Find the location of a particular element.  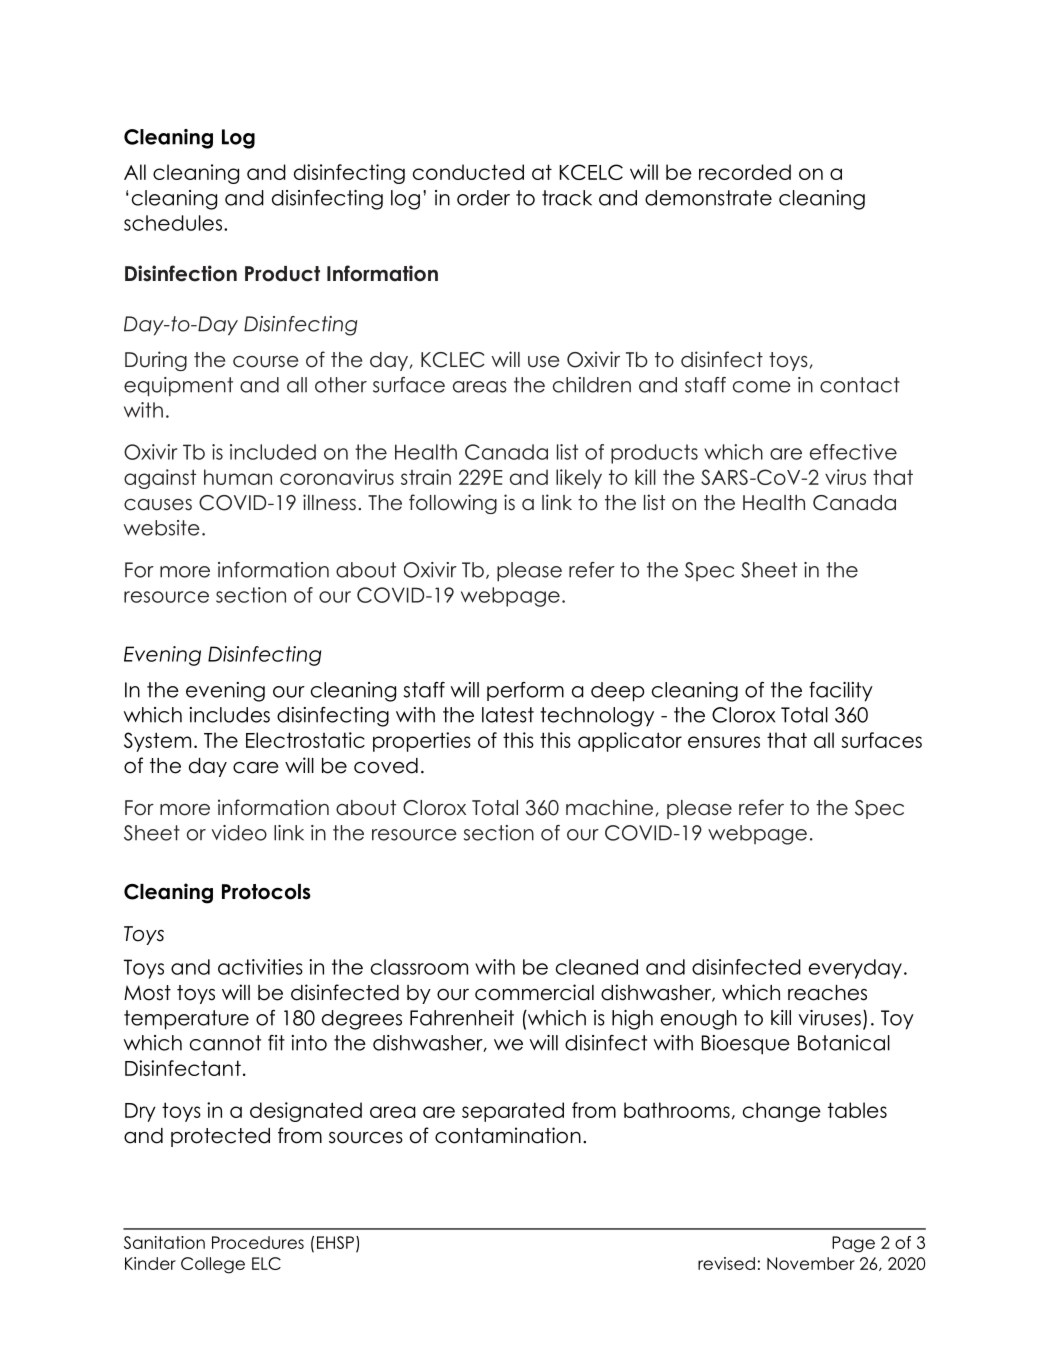

classroom is located at coordinates (419, 967).
